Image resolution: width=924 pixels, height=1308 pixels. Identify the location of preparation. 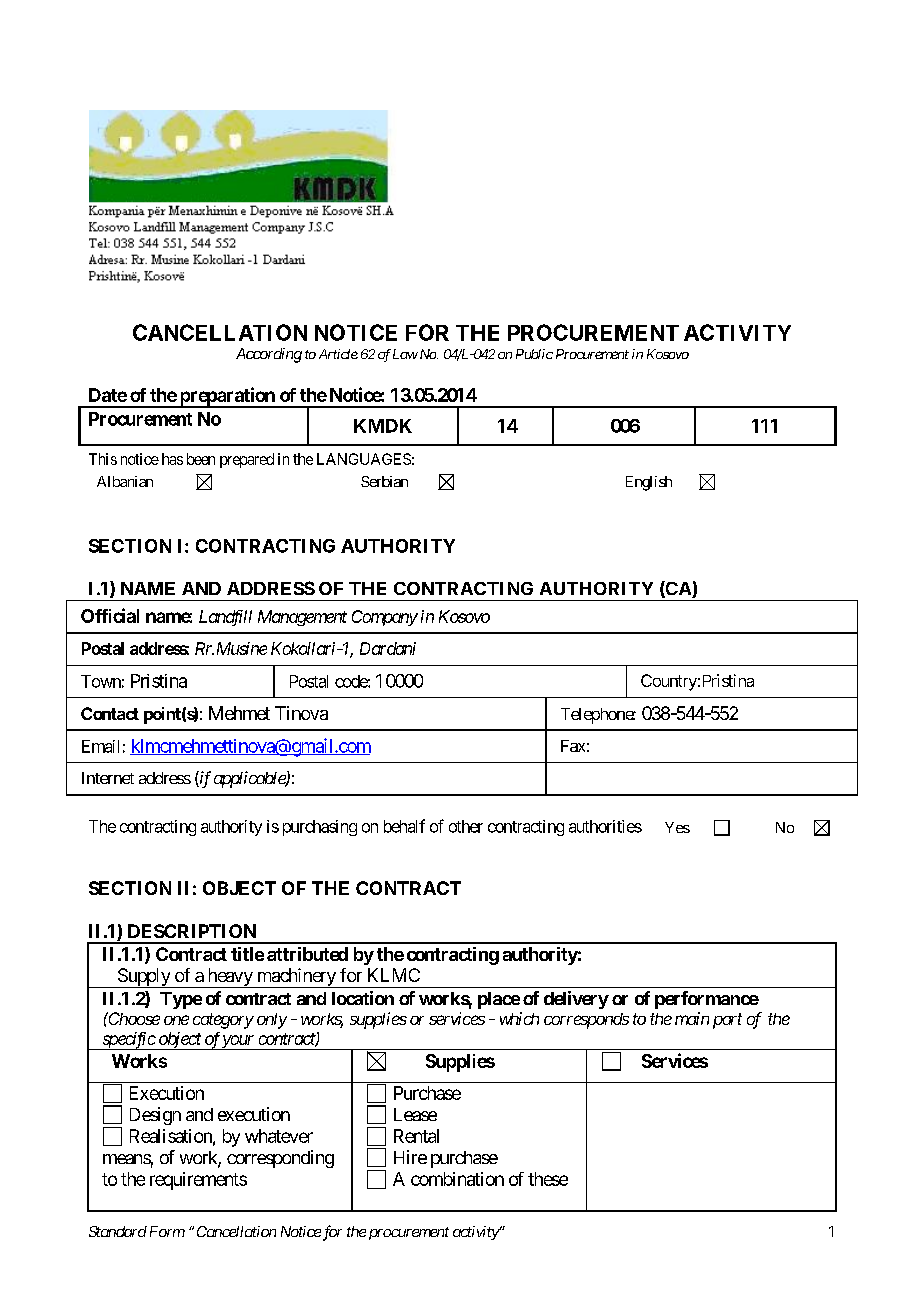
(227, 397).
